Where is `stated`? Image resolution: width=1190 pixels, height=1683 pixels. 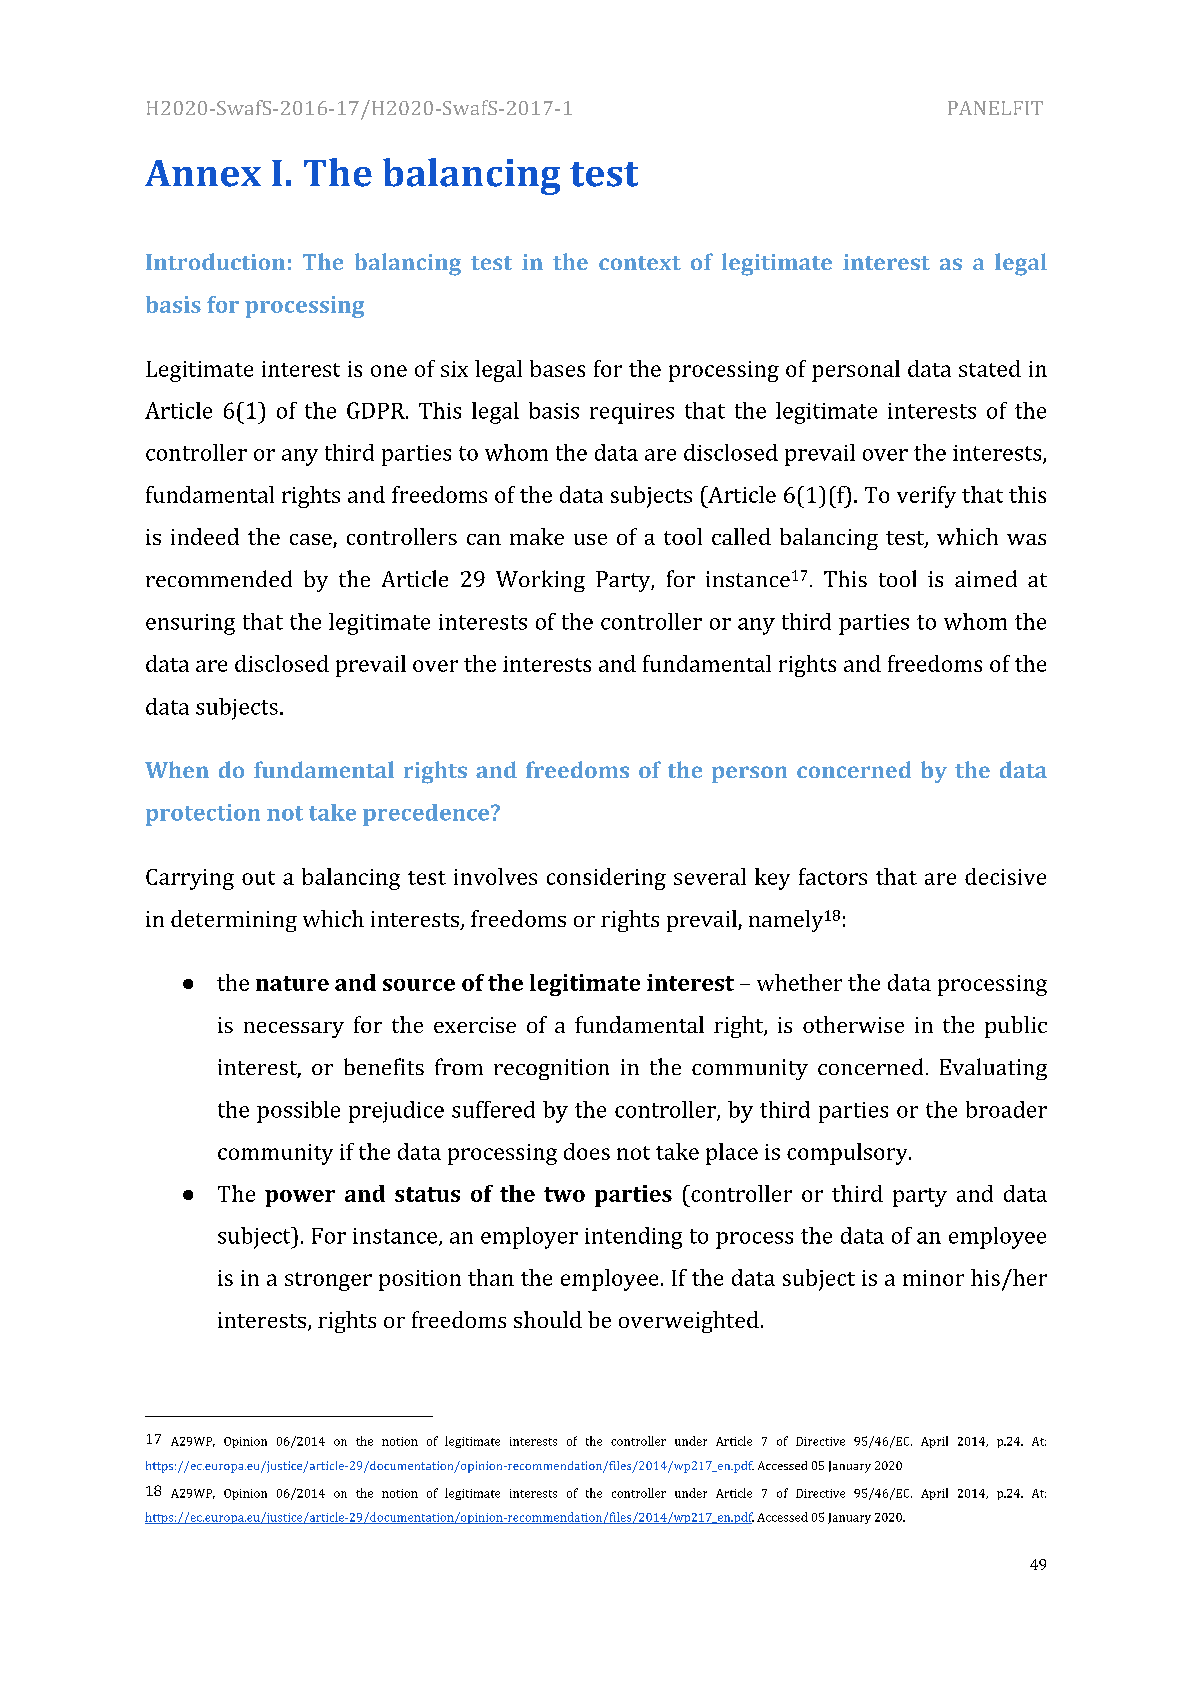 stated is located at coordinates (990, 368).
